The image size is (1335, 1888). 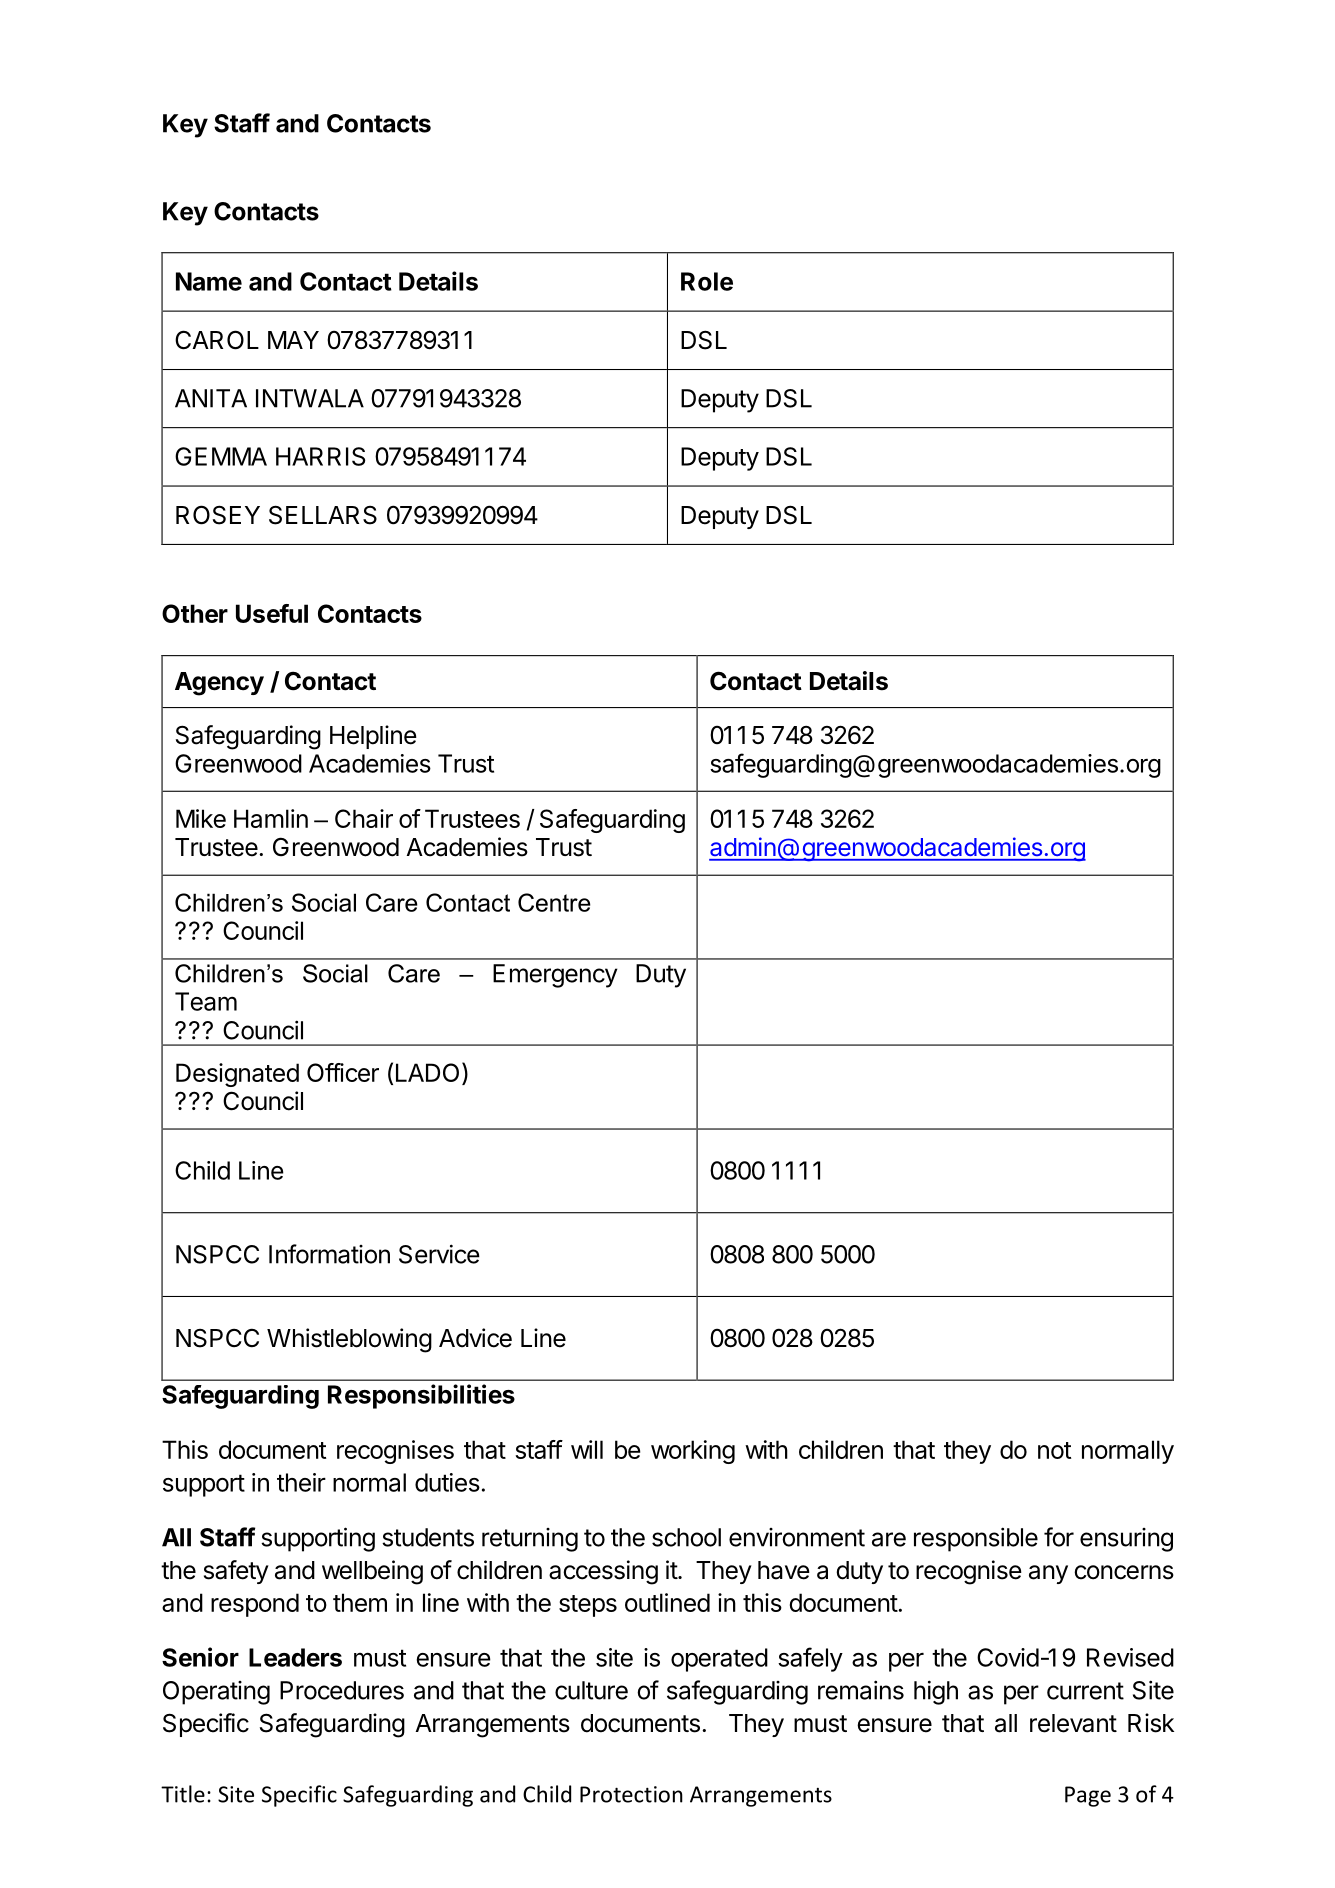 I want to click on Information, so click(x=329, y=1254).
